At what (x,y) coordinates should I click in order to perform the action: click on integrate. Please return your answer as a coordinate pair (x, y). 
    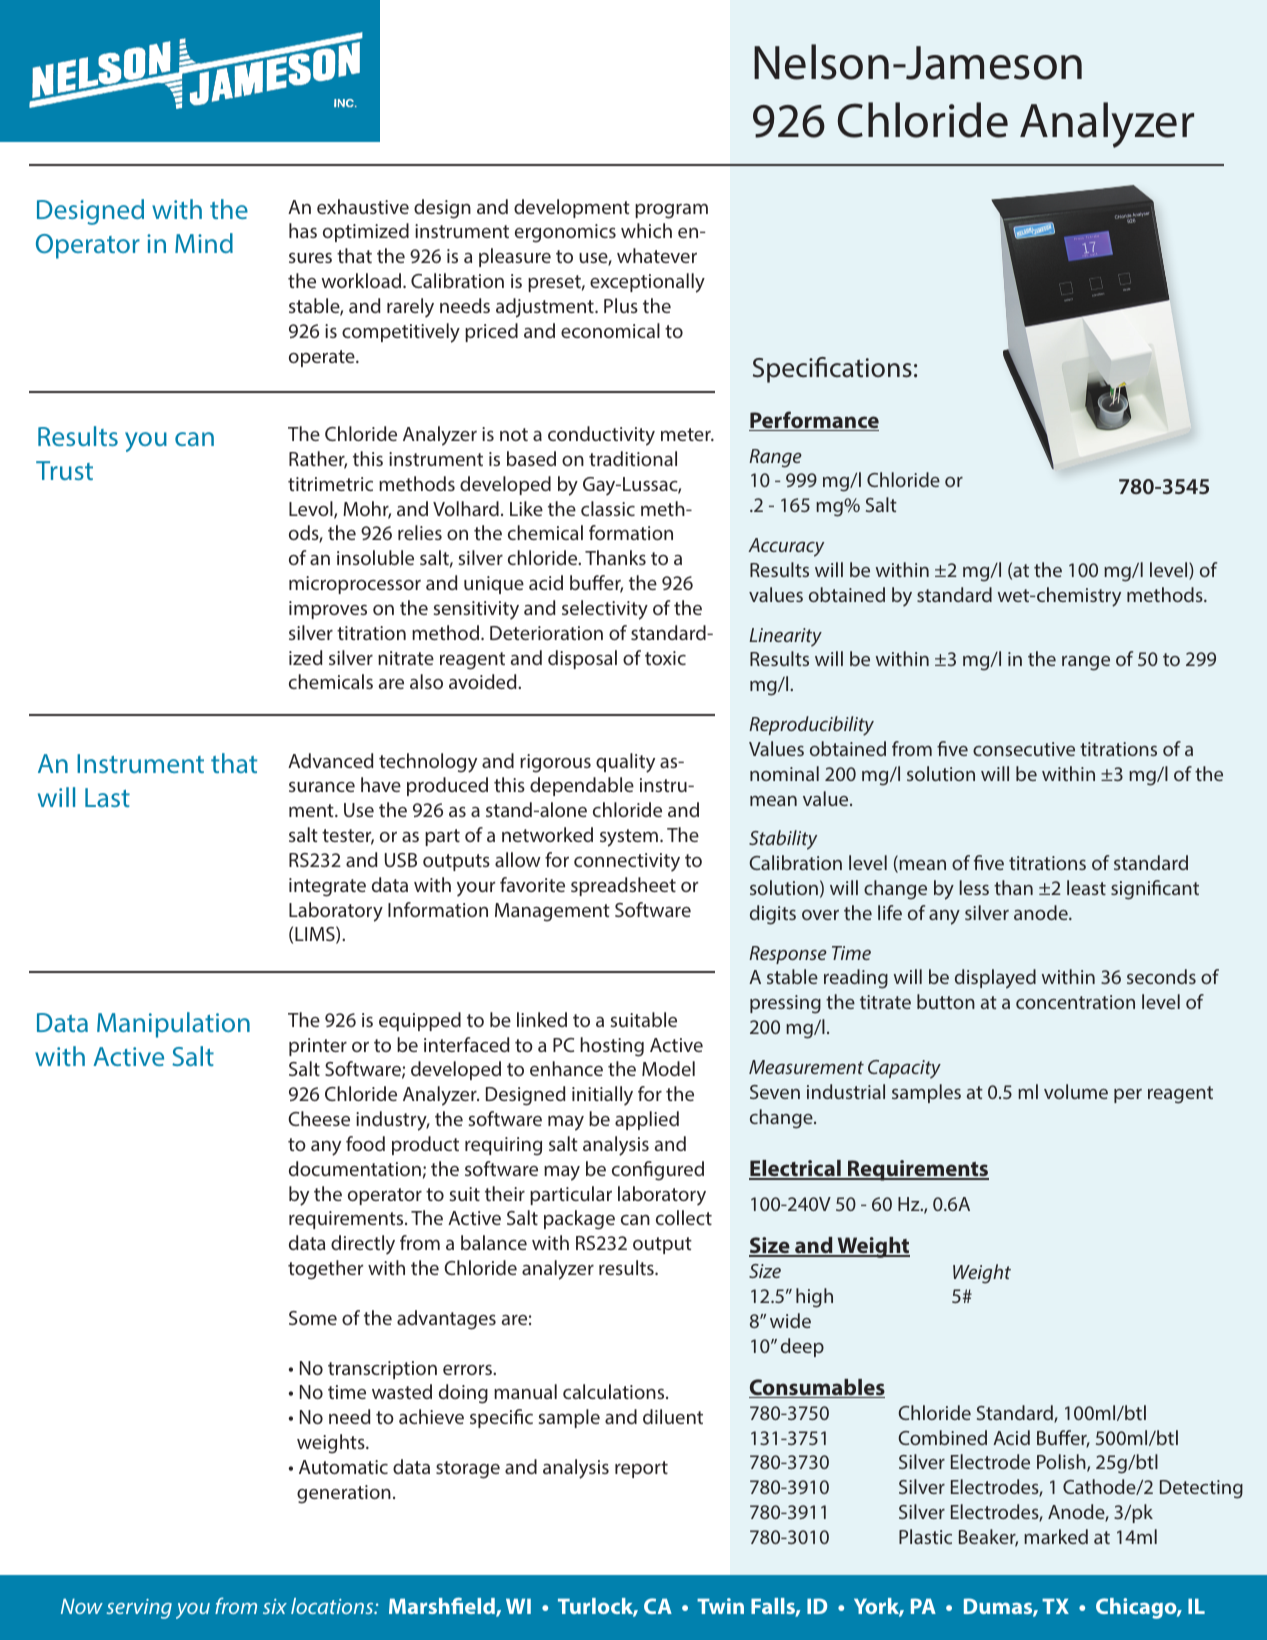
    Looking at the image, I should click on (327, 887).
